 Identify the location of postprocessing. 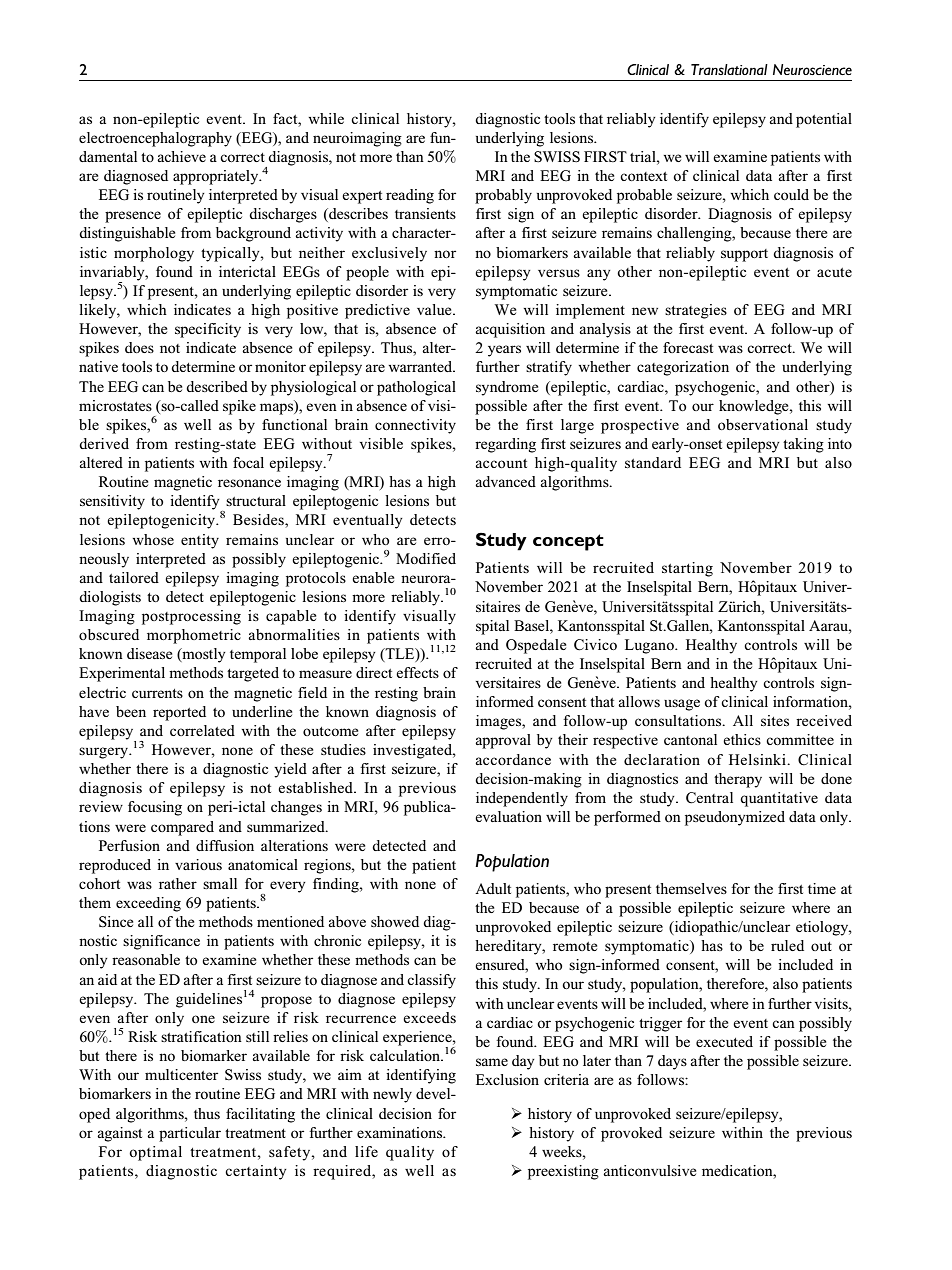
(191, 617).
